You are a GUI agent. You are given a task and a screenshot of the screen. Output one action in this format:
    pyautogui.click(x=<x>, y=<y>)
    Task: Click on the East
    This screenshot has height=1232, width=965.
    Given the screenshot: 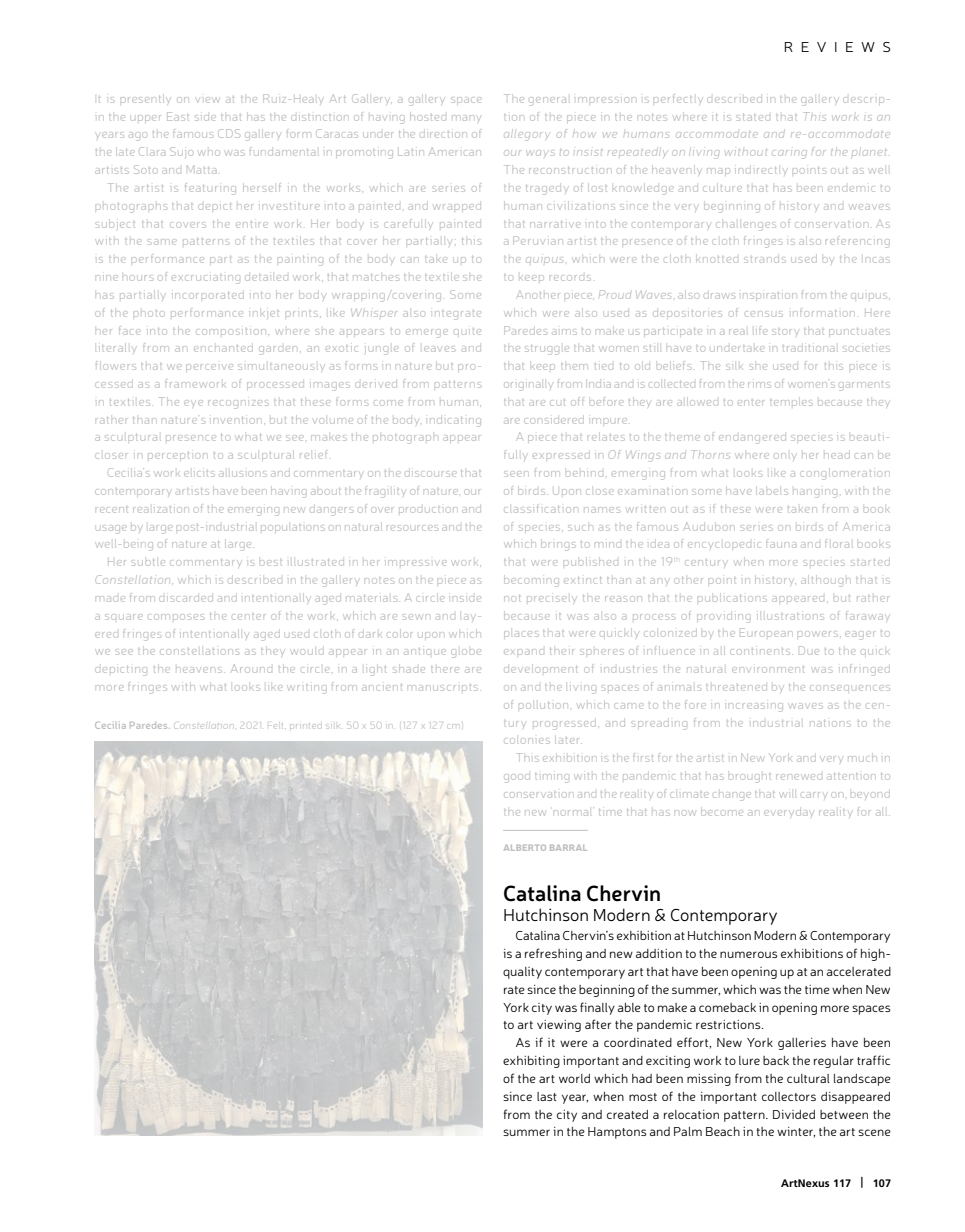 What is the action you would take?
    pyautogui.click(x=178, y=116)
